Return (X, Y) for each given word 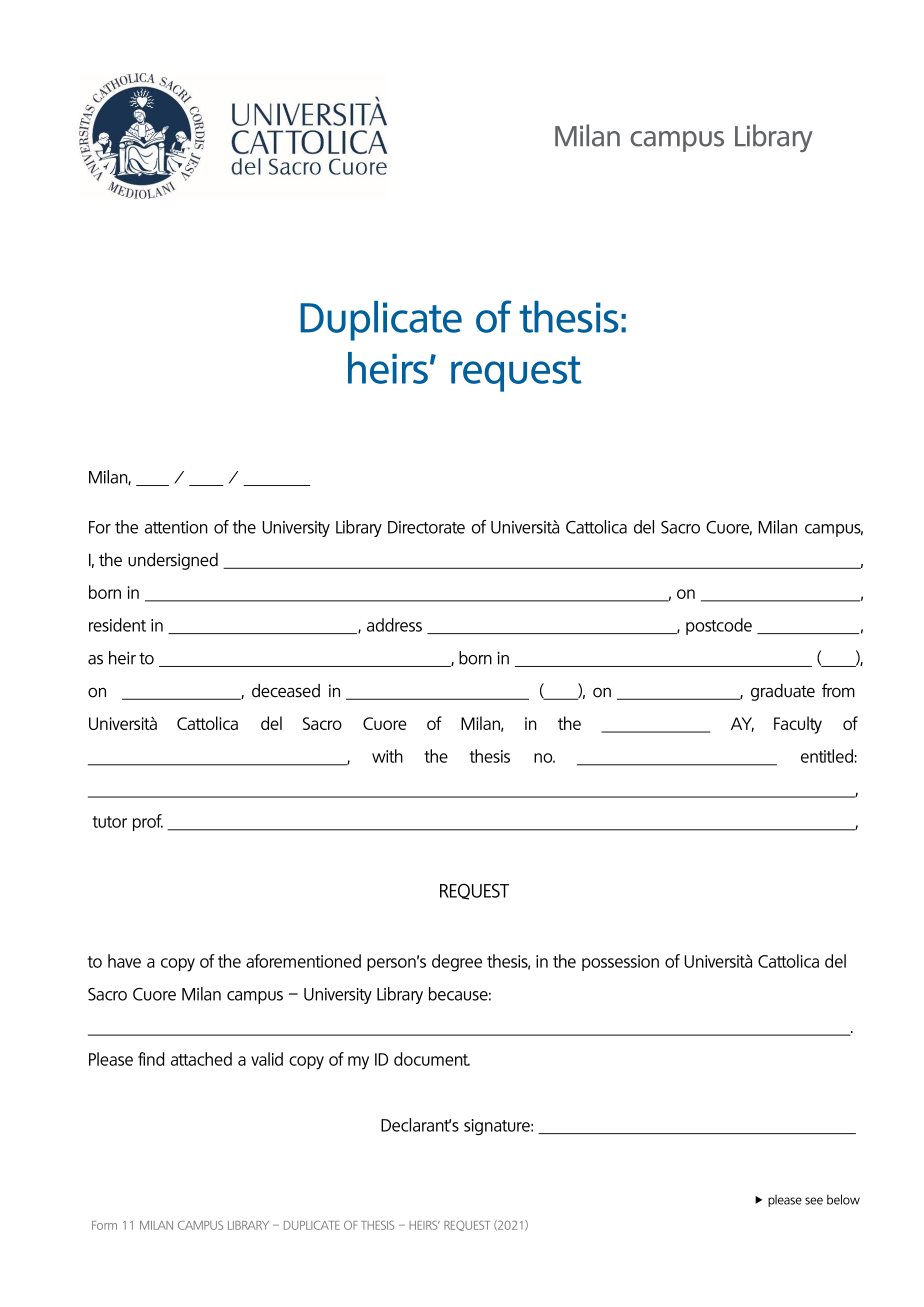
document (432, 1059)
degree (457, 963)
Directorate (426, 527)
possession (620, 963)
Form (104, 1225)
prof (148, 822)
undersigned (173, 561)
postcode (719, 626)
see (814, 1201)
